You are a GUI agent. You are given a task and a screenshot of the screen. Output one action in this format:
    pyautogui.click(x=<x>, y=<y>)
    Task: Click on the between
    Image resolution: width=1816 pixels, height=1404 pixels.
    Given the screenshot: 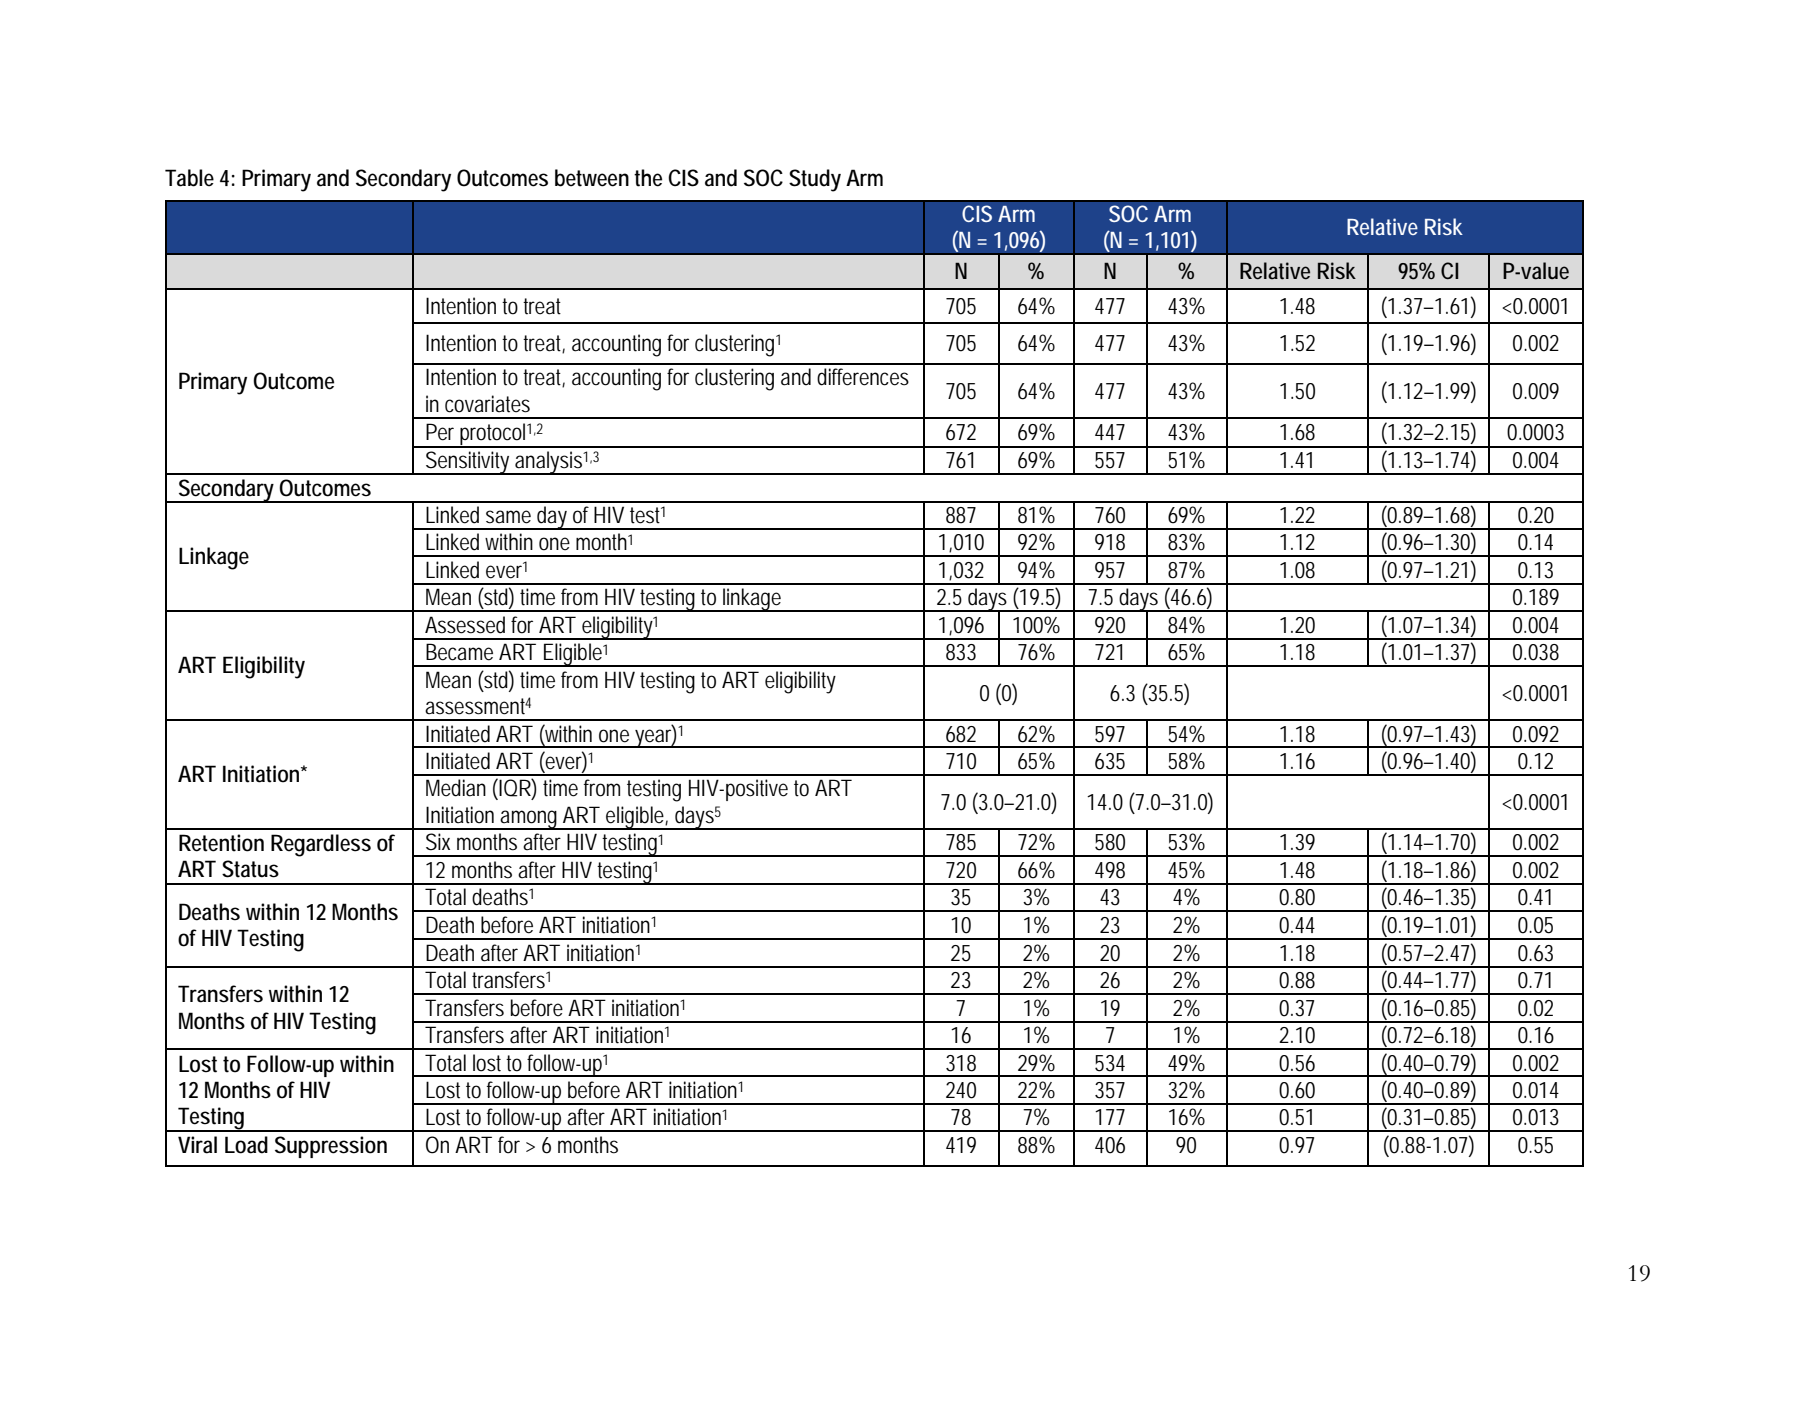 What is the action you would take?
    pyautogui.click(x=592, y=178)
